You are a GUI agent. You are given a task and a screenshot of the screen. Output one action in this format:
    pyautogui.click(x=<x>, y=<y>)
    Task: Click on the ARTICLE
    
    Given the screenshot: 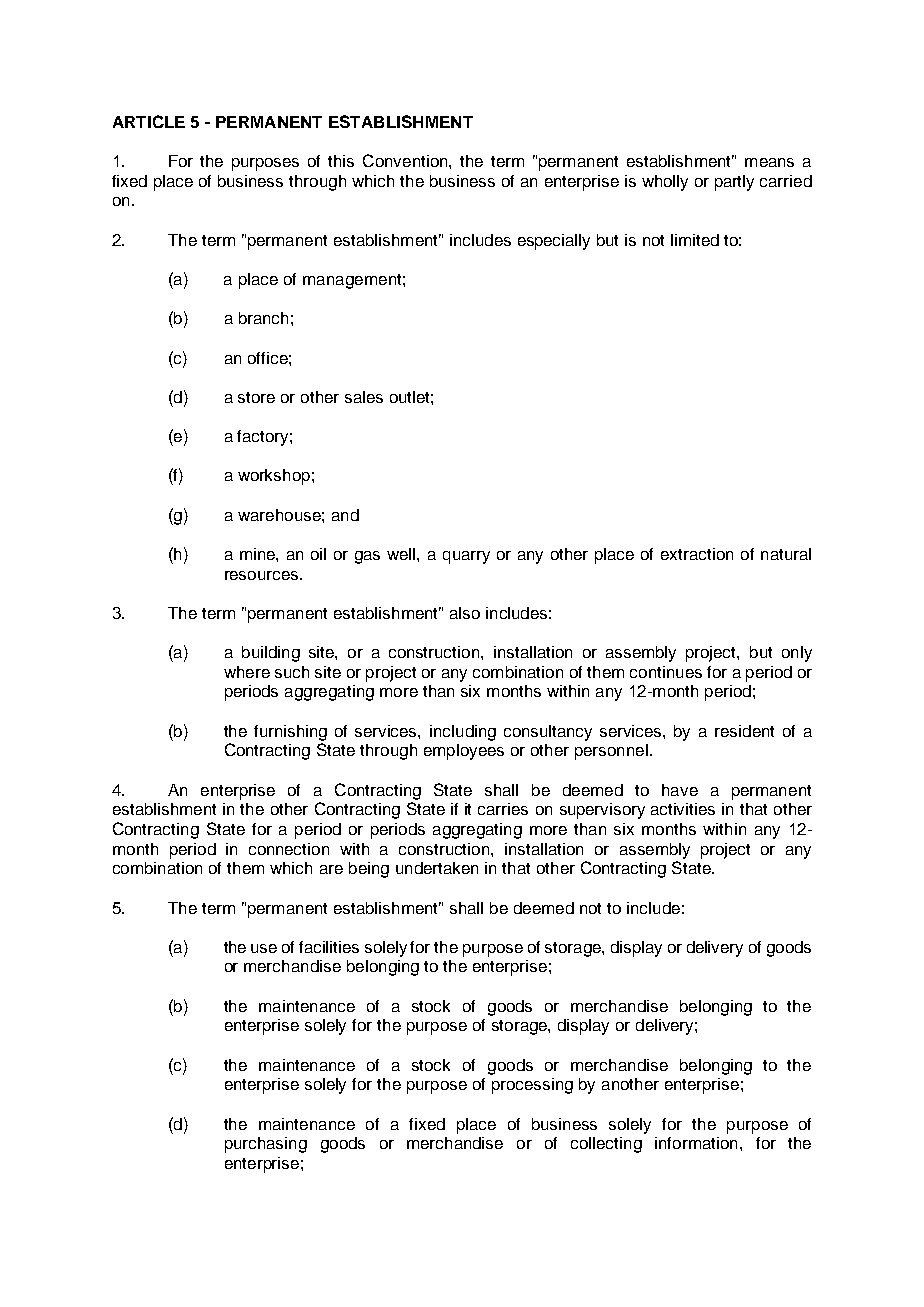 What is the action you would take?
    pyautogui.click(x=149, y=121)
